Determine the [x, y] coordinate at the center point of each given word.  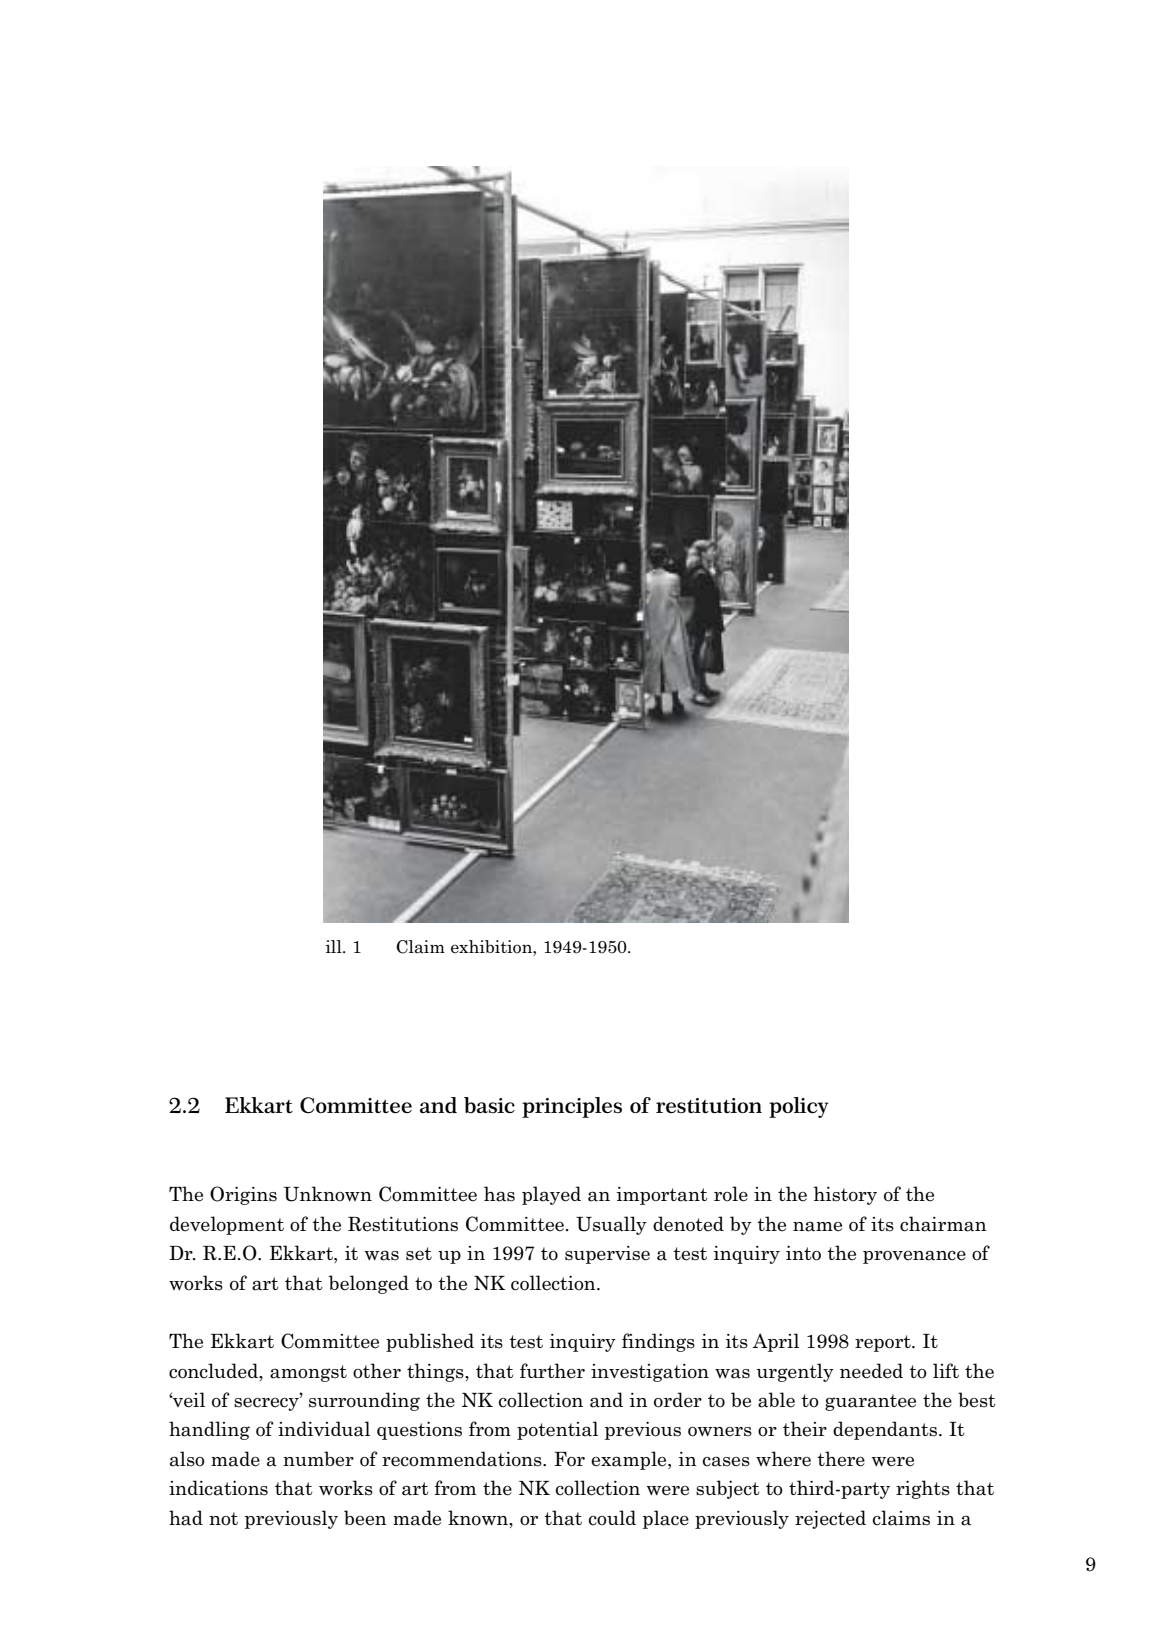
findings [658, 1342]
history [845, 1195]
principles [572, 1107]
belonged [369, 1284]
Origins [243, 1195]
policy [798, 1107]
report [884, 1343]
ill [335, 946]
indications [218, 1488]
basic [489, 1105]
